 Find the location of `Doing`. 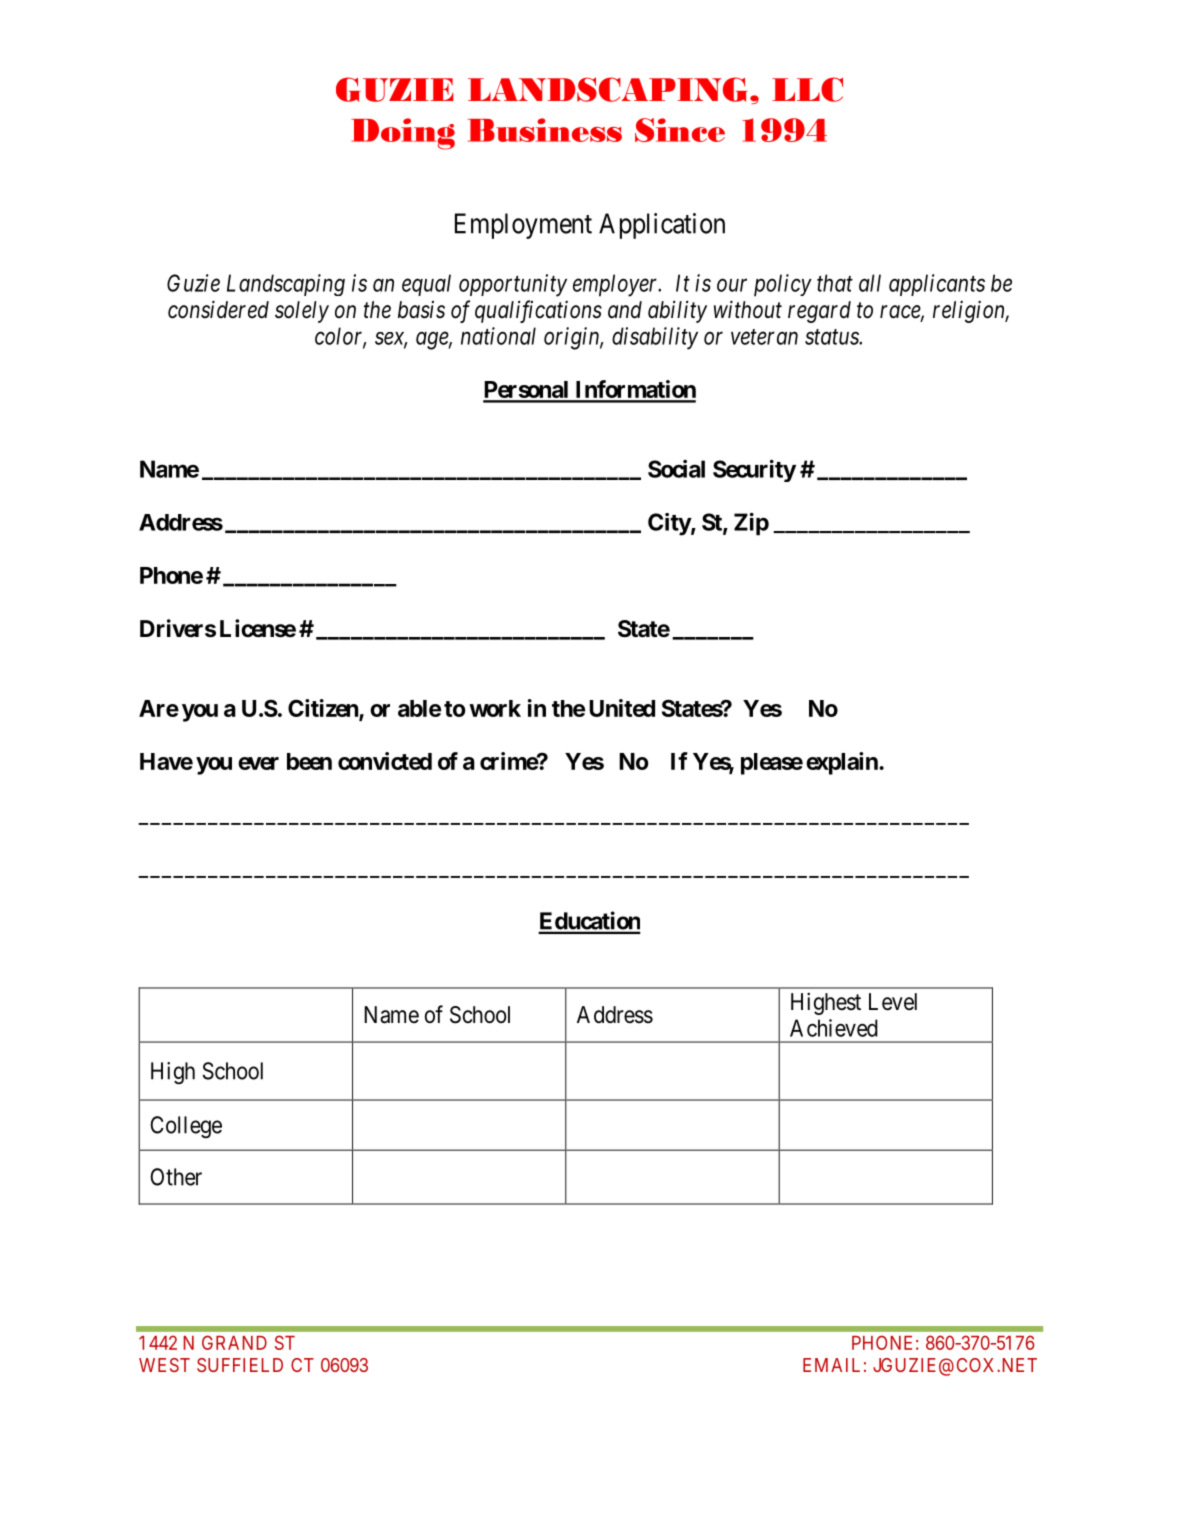

Doing is located at coordinates (403, 134).
